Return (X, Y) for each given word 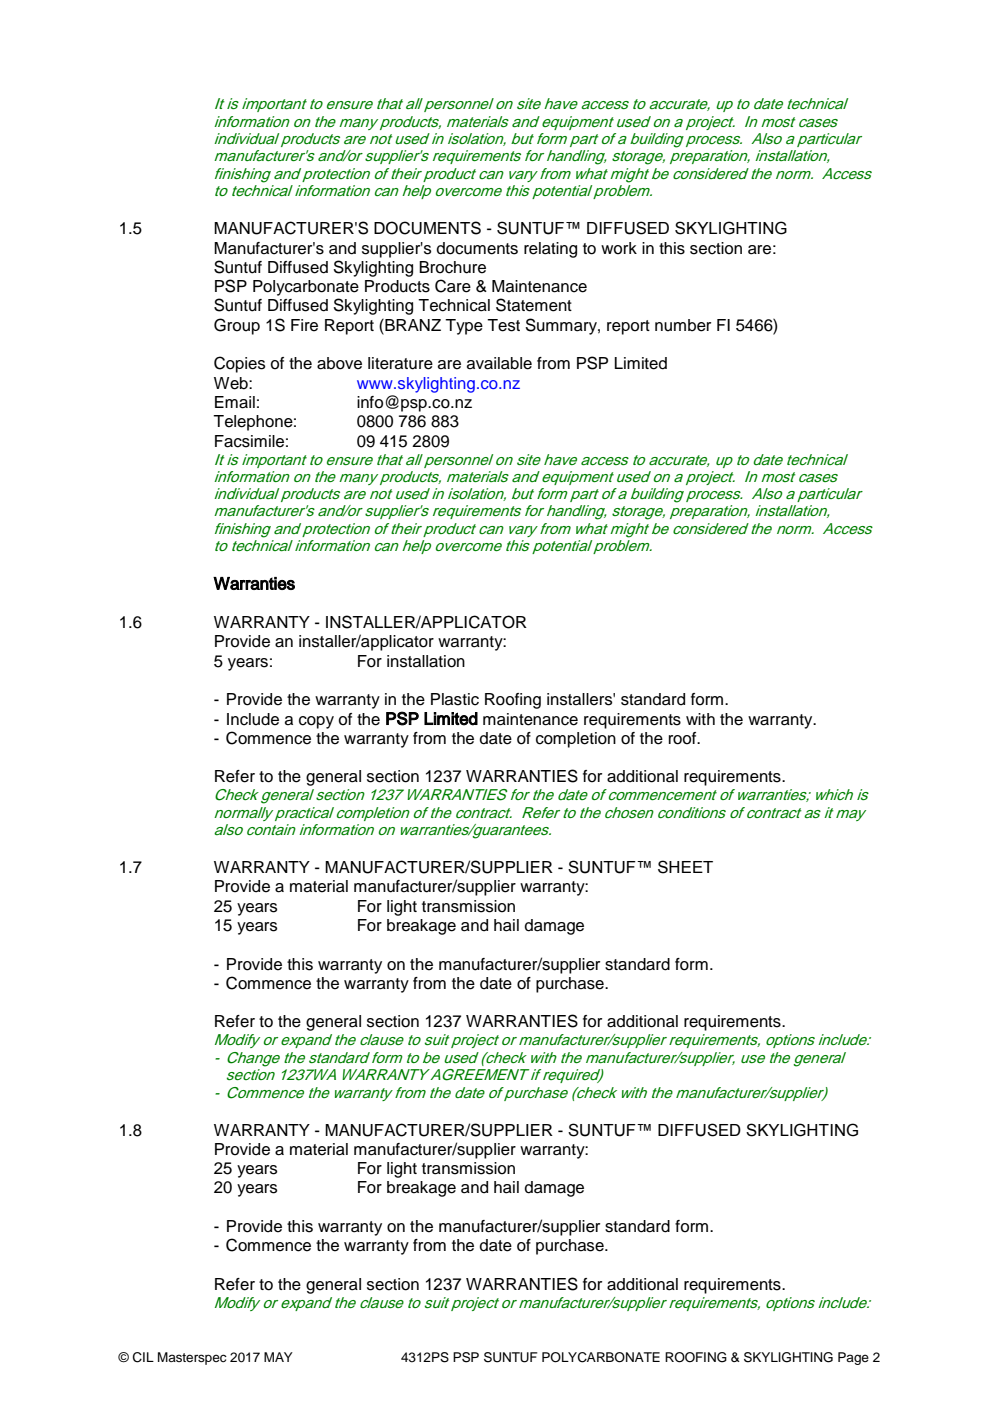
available (499, 363)
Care (453, 286)
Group (237, 326)
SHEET (685, 867)
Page (853, 1358)
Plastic (455, 699)
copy (316, 722)
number (683, 325)
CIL (143, 1357)
